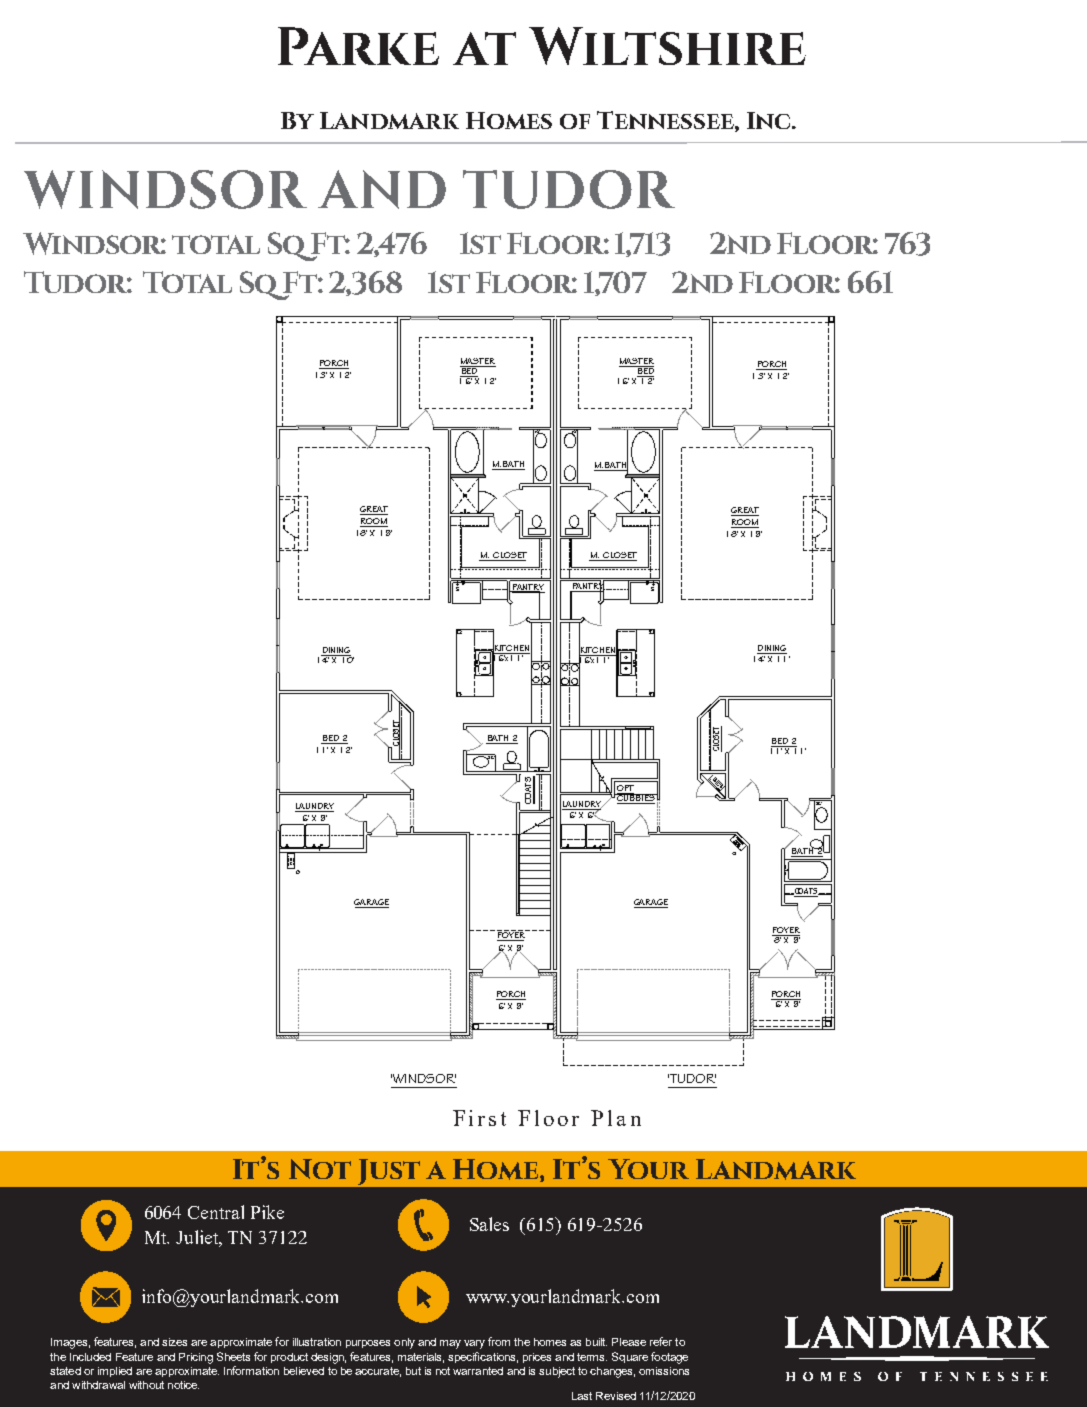  I want to click on Central, so click(216, 1212).
